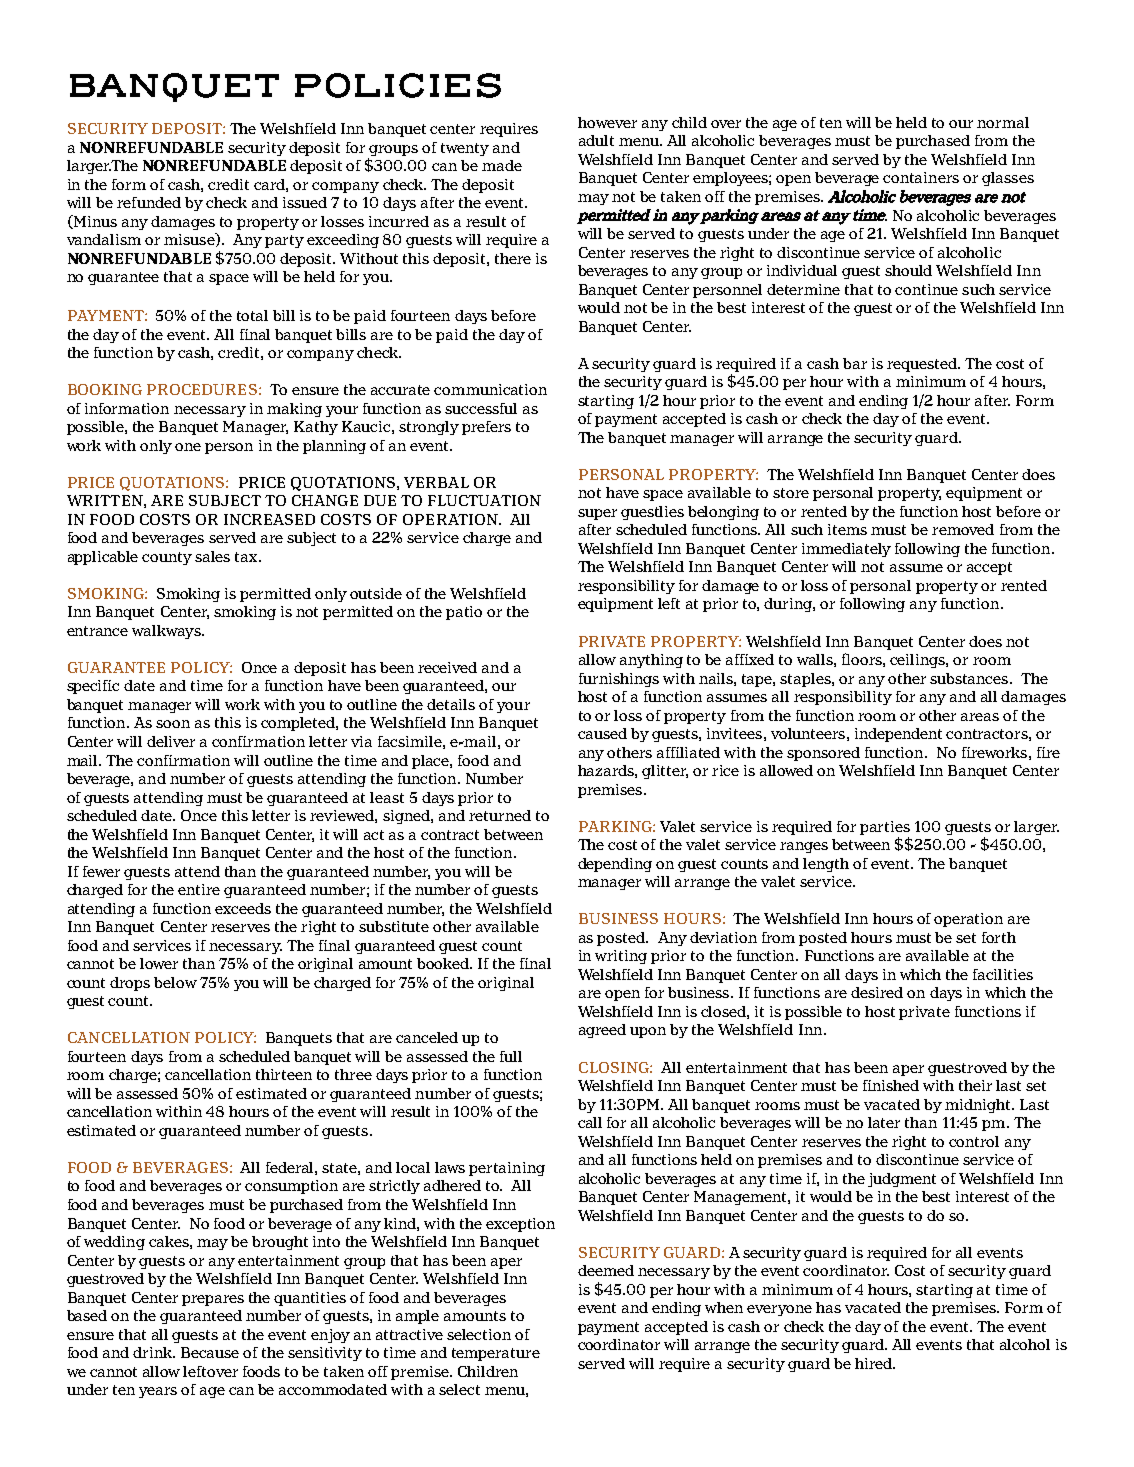  What do you see at coordinates (496, 1354) in the screenshot?
I see `temperature` at bounding box center [496, 1354].
